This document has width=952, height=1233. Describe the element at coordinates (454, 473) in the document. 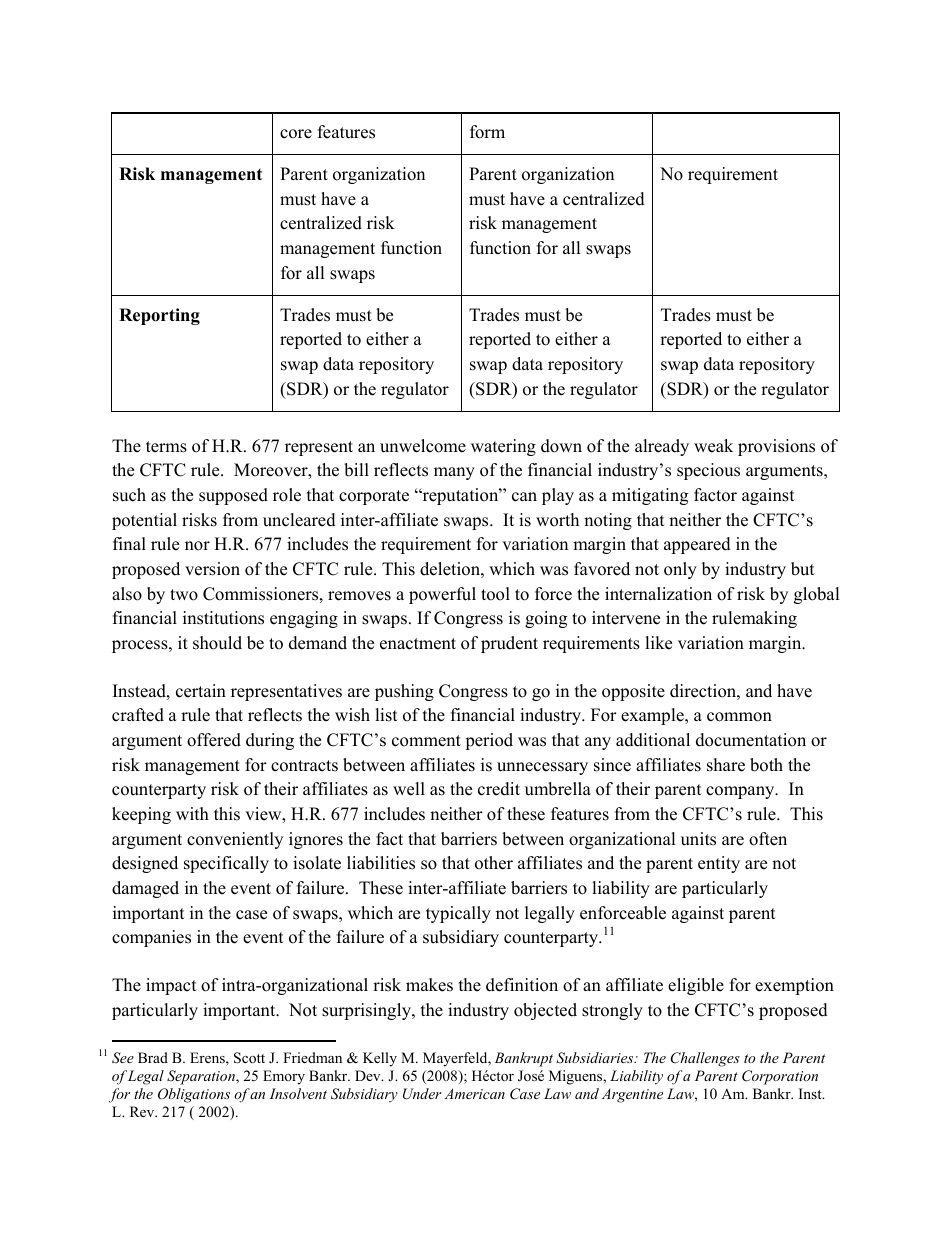

I see `many` at that location.
